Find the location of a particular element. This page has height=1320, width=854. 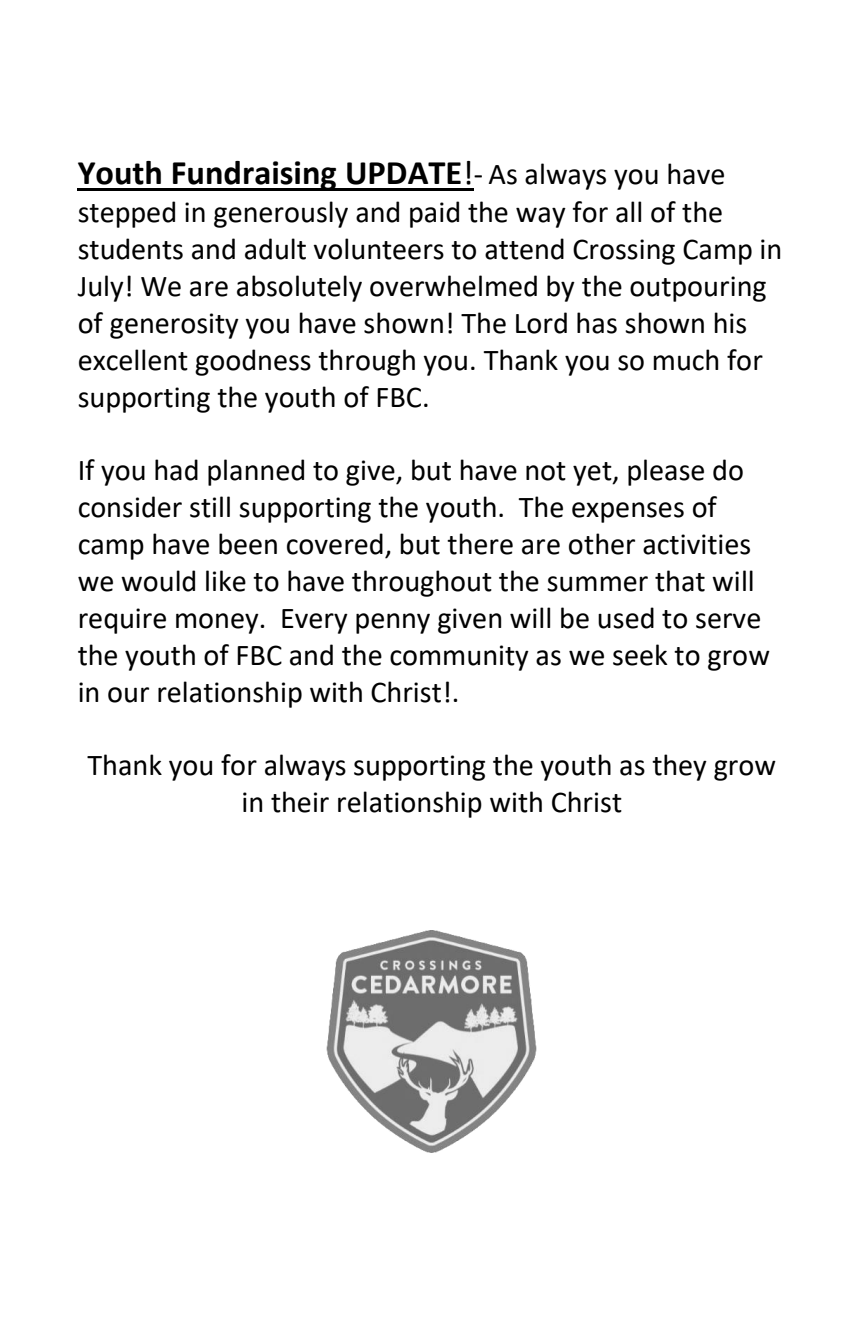

money is located at coordinates (218, 623).
